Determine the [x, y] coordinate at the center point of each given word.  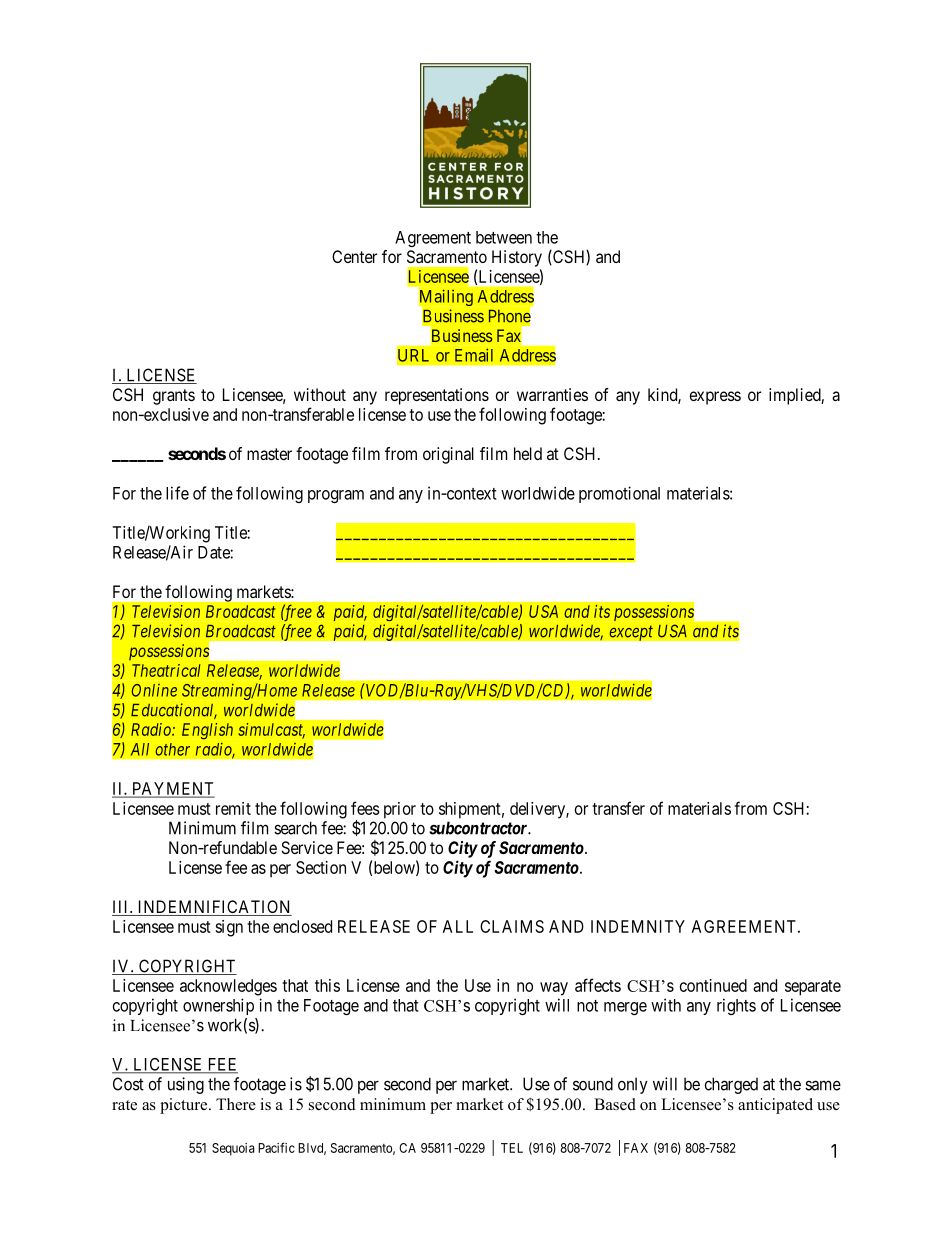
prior [400, 810]
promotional [619, 494]
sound [593, 1084]
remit [233, 808]
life [177, 493]
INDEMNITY [638, 926]
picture [185, 1106]
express [715, 398]
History [517, 258]
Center [354, 256]
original [448, 455]
